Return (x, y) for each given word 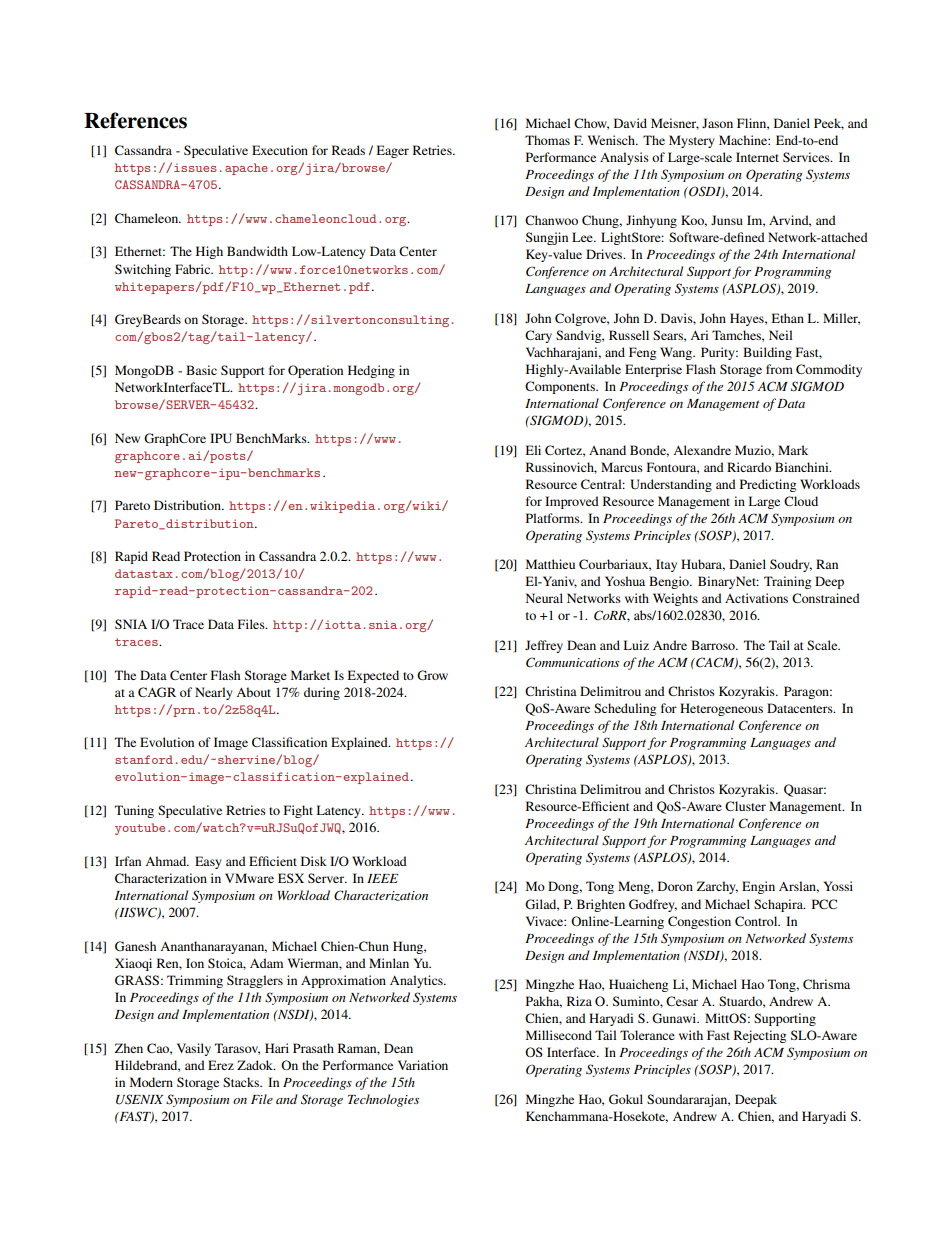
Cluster (745, 806)
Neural (544, 598)
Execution (280, 150)
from (779, 369)
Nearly (214, 693)
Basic (201, 370)
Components (561, 387)
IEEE (382, 878)
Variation (423, 1065)
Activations (756, 598)
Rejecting (760, 1036)
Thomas (547, 140)
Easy (208, 862)
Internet (757, 157)
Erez (221, 1065)
